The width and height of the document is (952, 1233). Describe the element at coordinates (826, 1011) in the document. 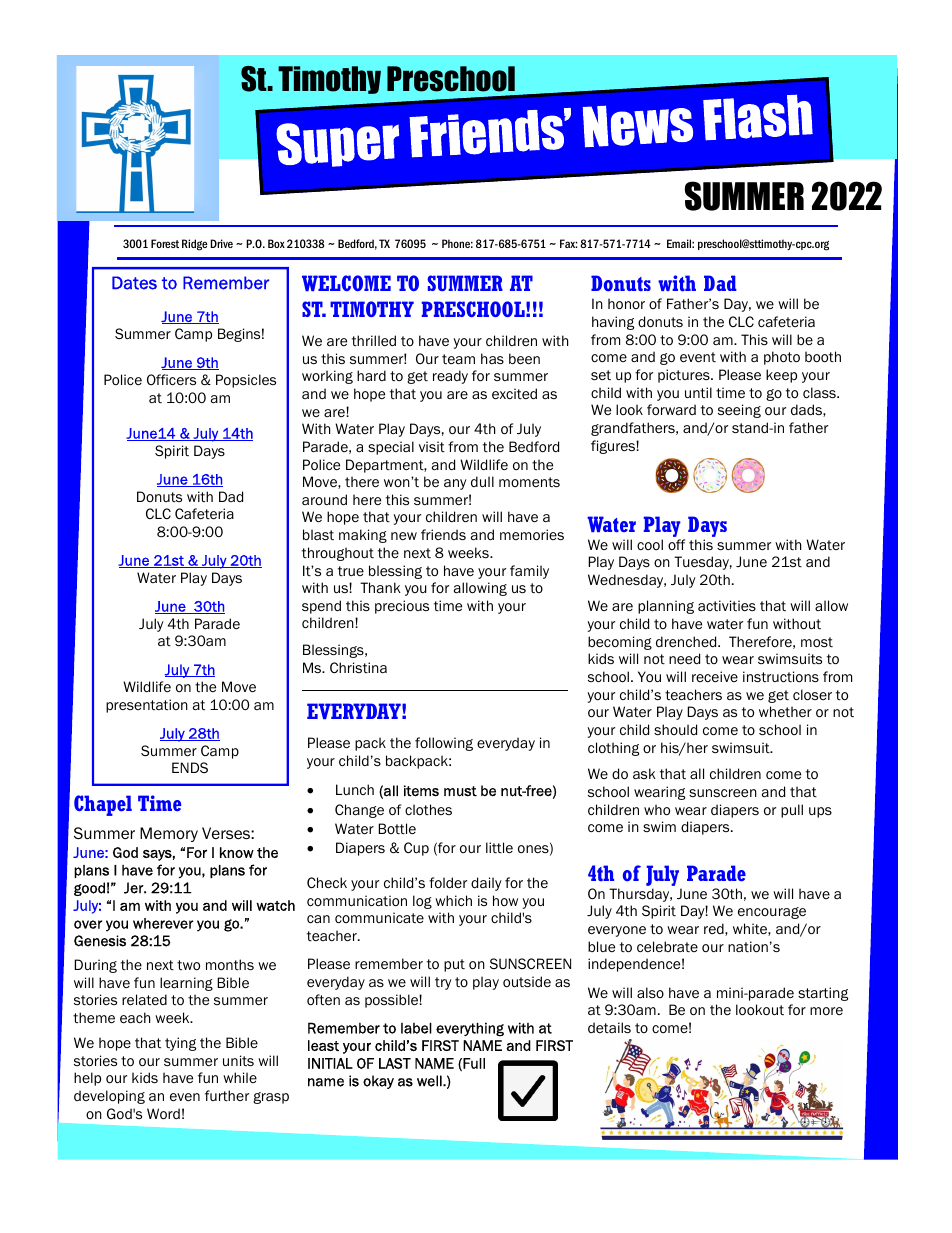

I see `more` at that location.
